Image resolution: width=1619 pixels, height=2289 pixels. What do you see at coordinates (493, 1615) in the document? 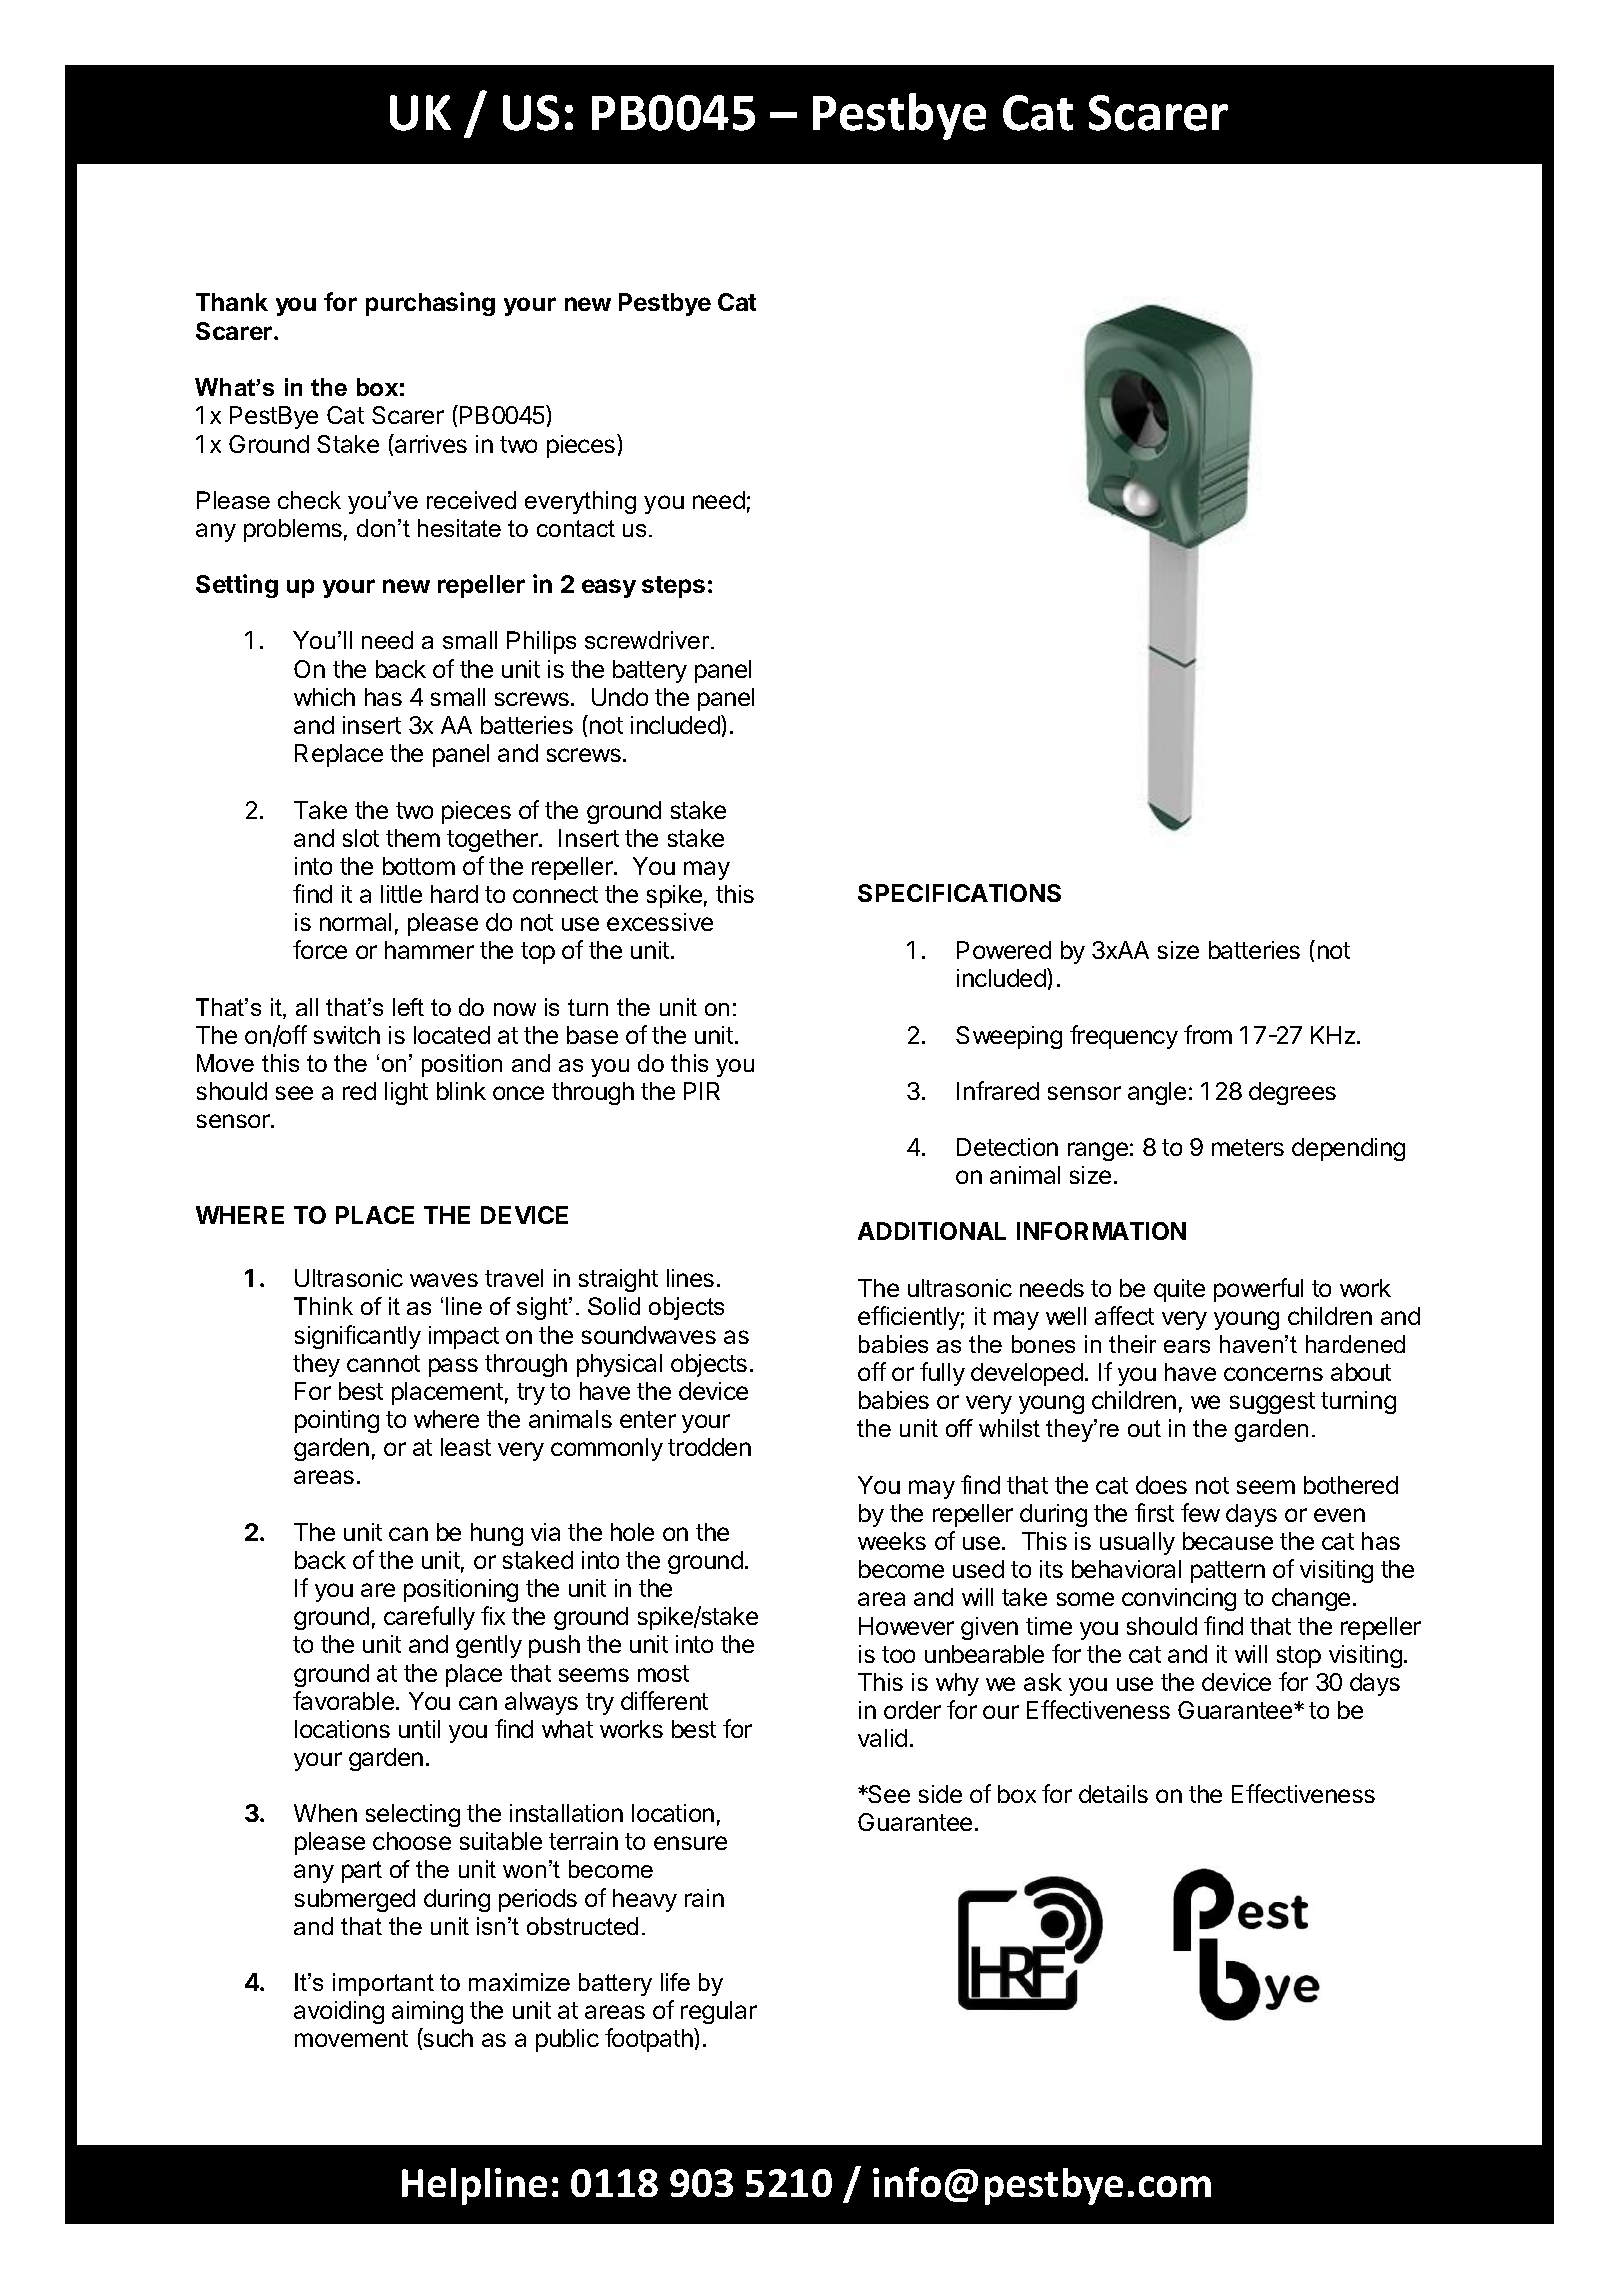
I see `fix` at bounding box center [493, 1615].
